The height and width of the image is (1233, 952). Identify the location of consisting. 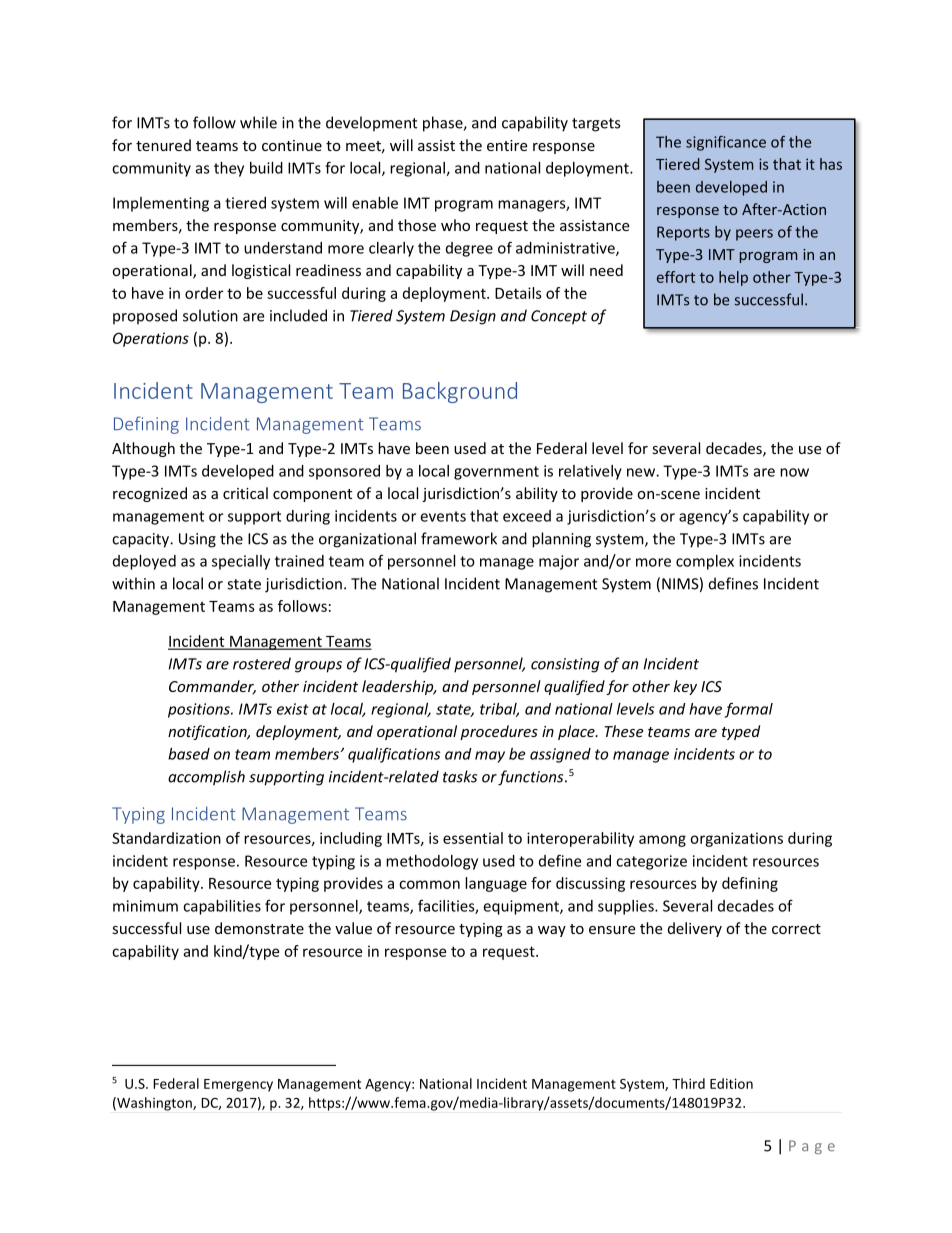
(565, 665).
